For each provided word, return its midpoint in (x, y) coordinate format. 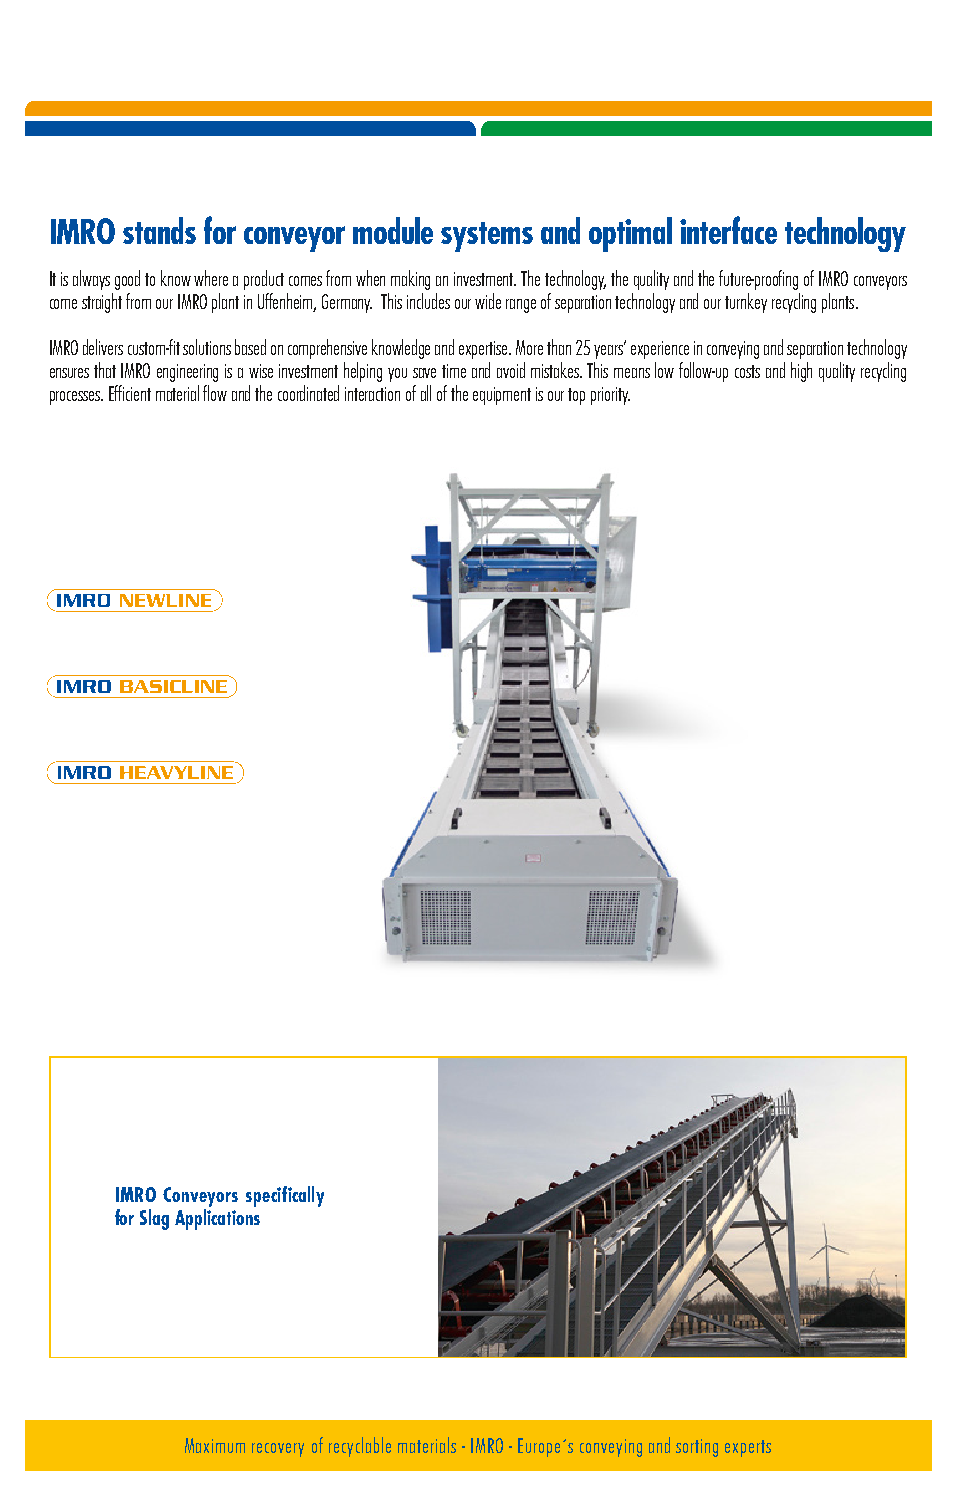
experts (748, 1448)
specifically (285, 1196)
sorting (697, 1448)
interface (728, 230)
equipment (502, 396)
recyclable (360, 1447)
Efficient (130, 393)
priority (610, 396)
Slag (154, 1219)
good (127, 280)
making (410, 280)
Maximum (215, 1445)
